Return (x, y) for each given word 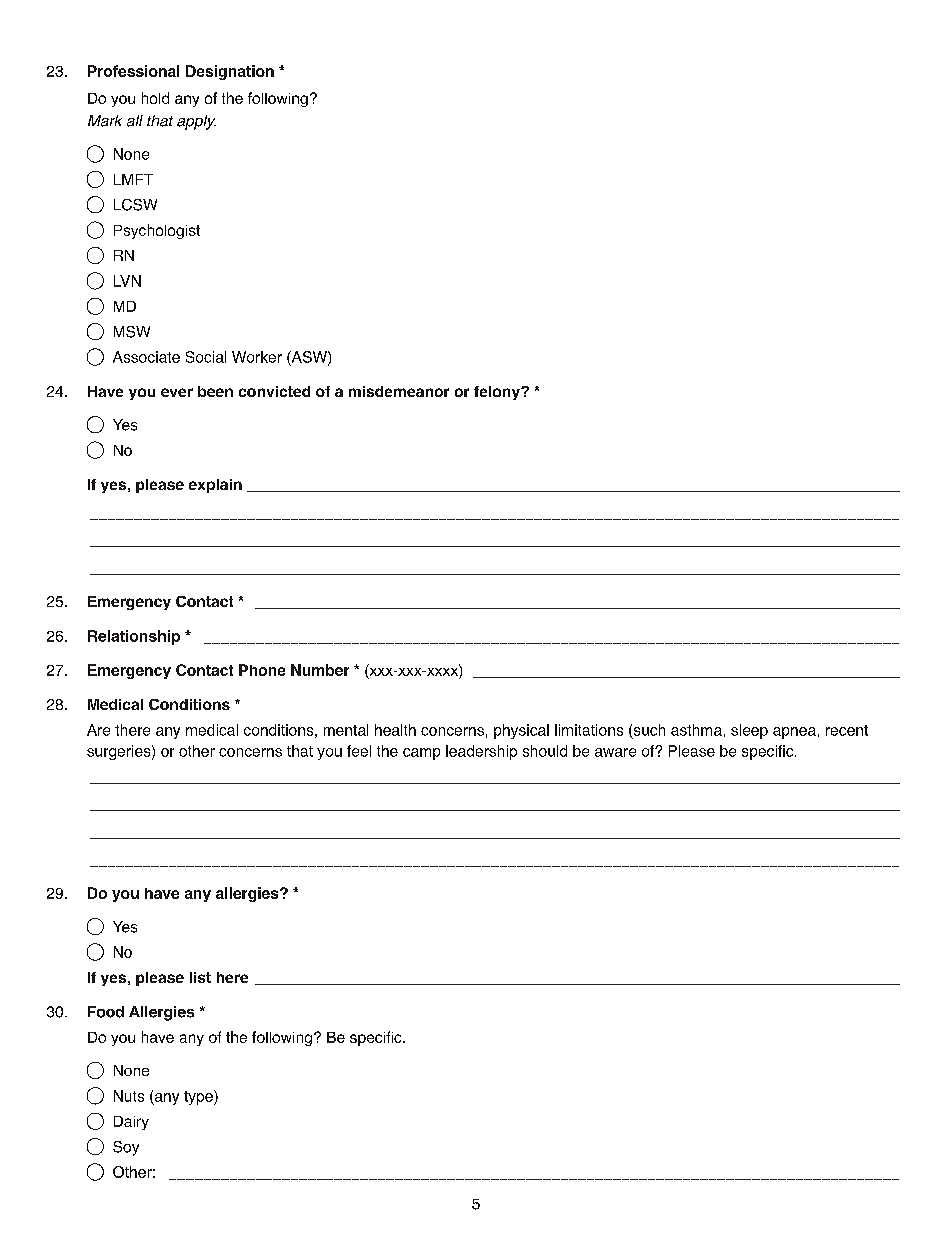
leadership (481, 752)
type (199, 1097)
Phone (262, 670)
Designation (230, 72)
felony (498, 393)
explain (215, 486)
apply (196, 122)
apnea (794, 733)
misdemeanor (399, 391)
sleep (749, 731)
